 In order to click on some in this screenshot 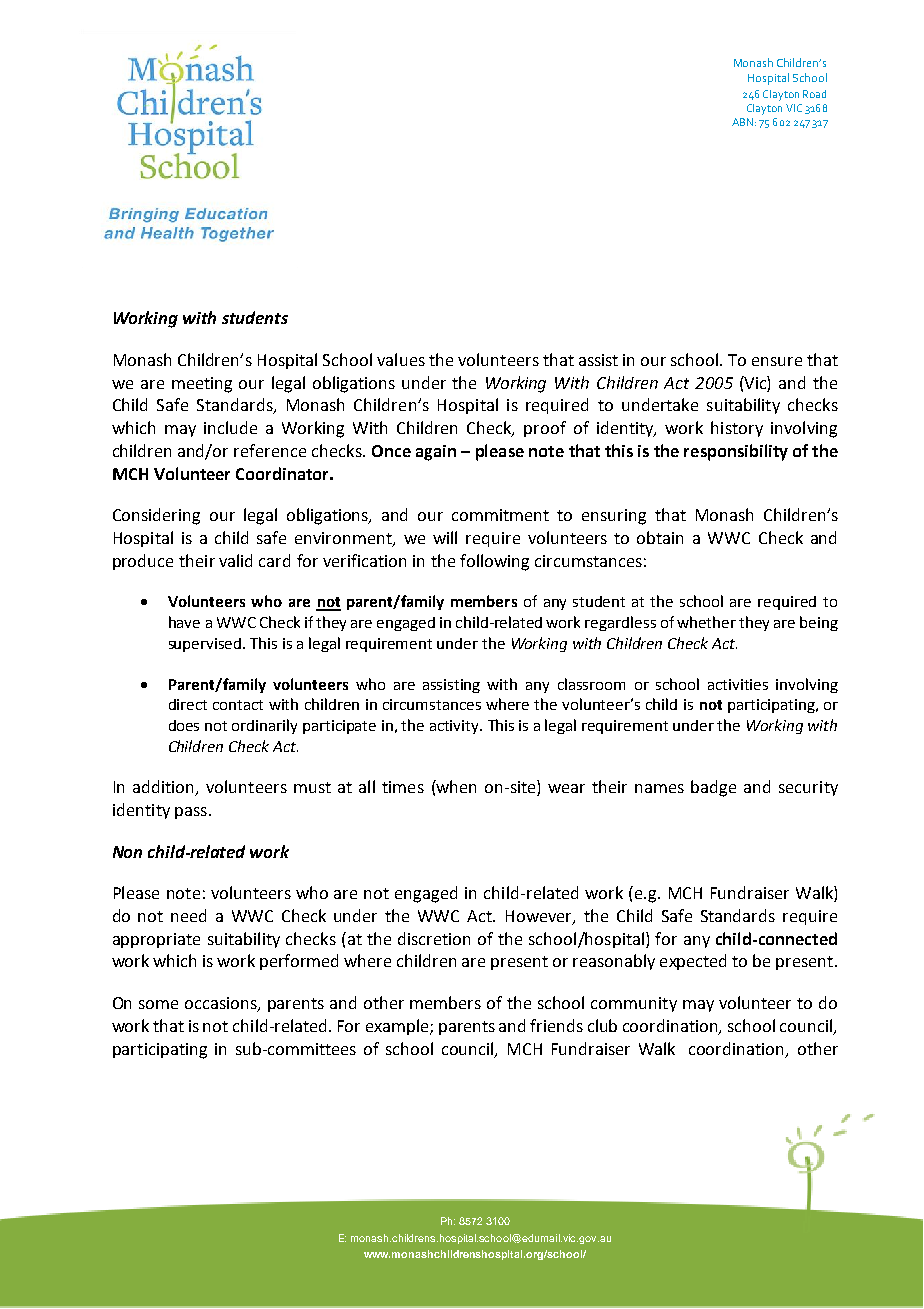, I will do `click(158, 1004)`.
